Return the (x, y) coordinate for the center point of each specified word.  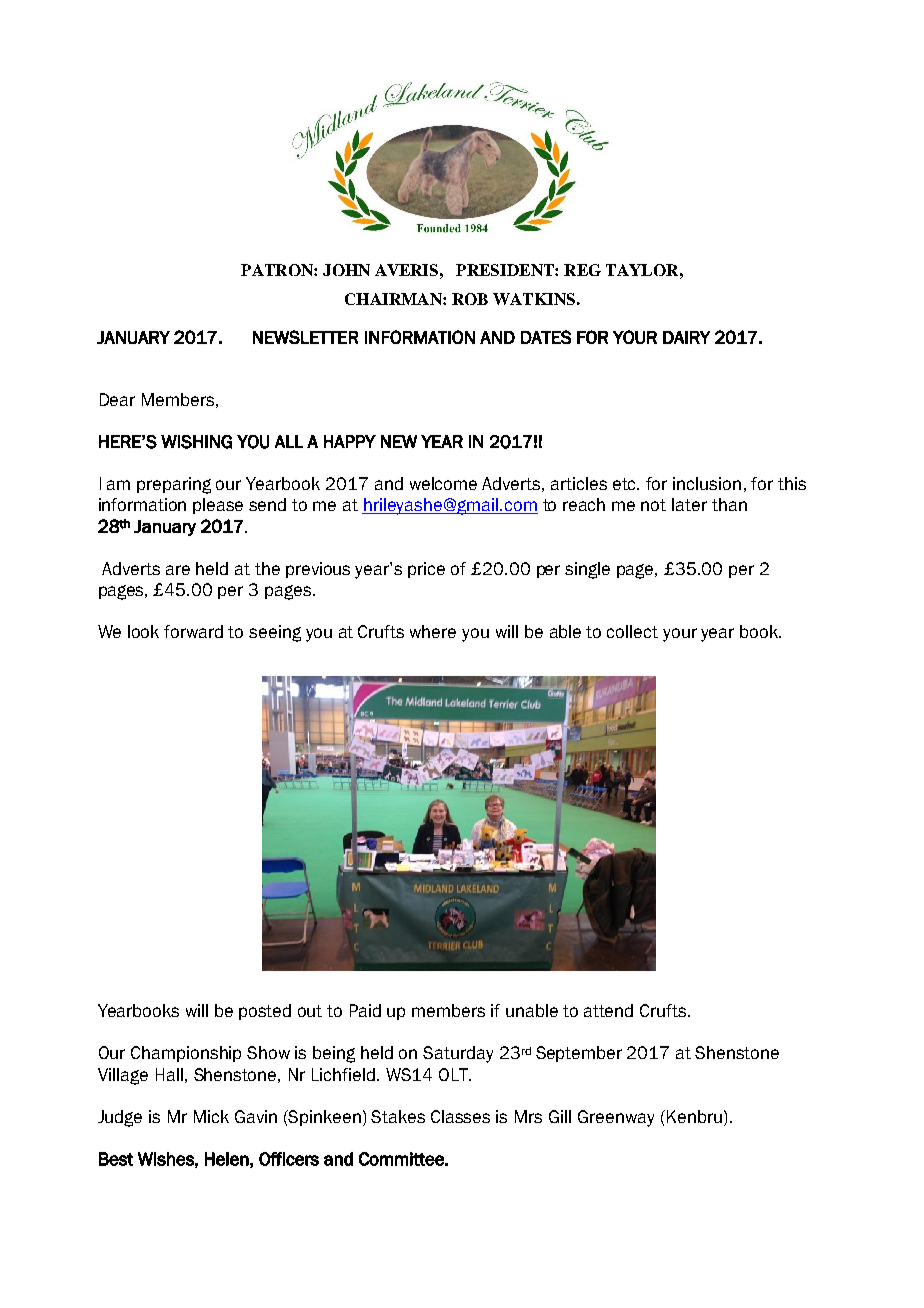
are (178, 570)
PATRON (278, 270)
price (426, 570)
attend (608, 1010)
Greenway (616, 1118)
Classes (460, 1116)
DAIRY (686, 337)
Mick (211, 1116)
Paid (365, 1010)
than (729, 504)
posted (265, 1012)
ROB (470, 299)
